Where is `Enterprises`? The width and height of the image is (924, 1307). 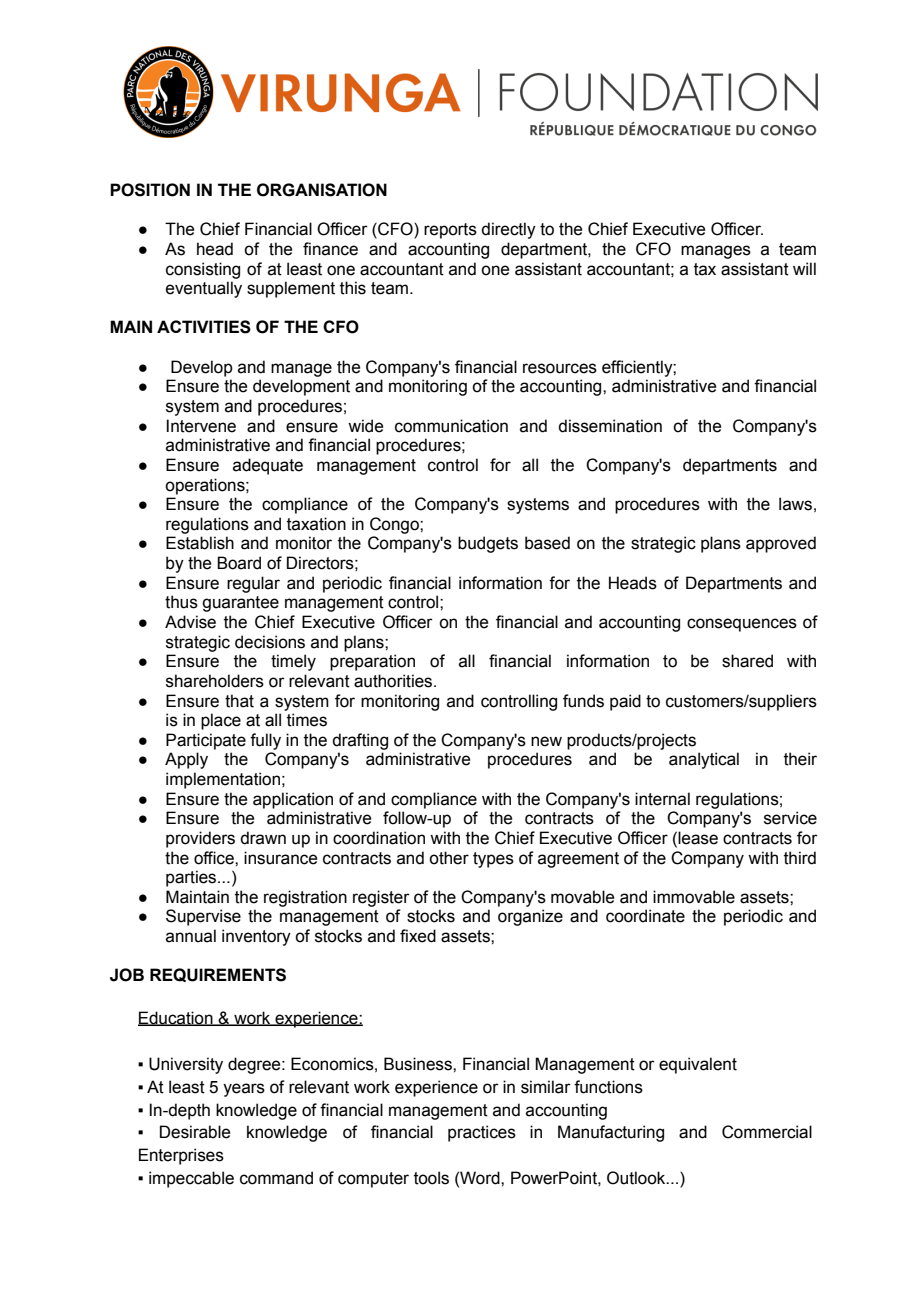
Enterprises is located at coordinates (181, 1156).
